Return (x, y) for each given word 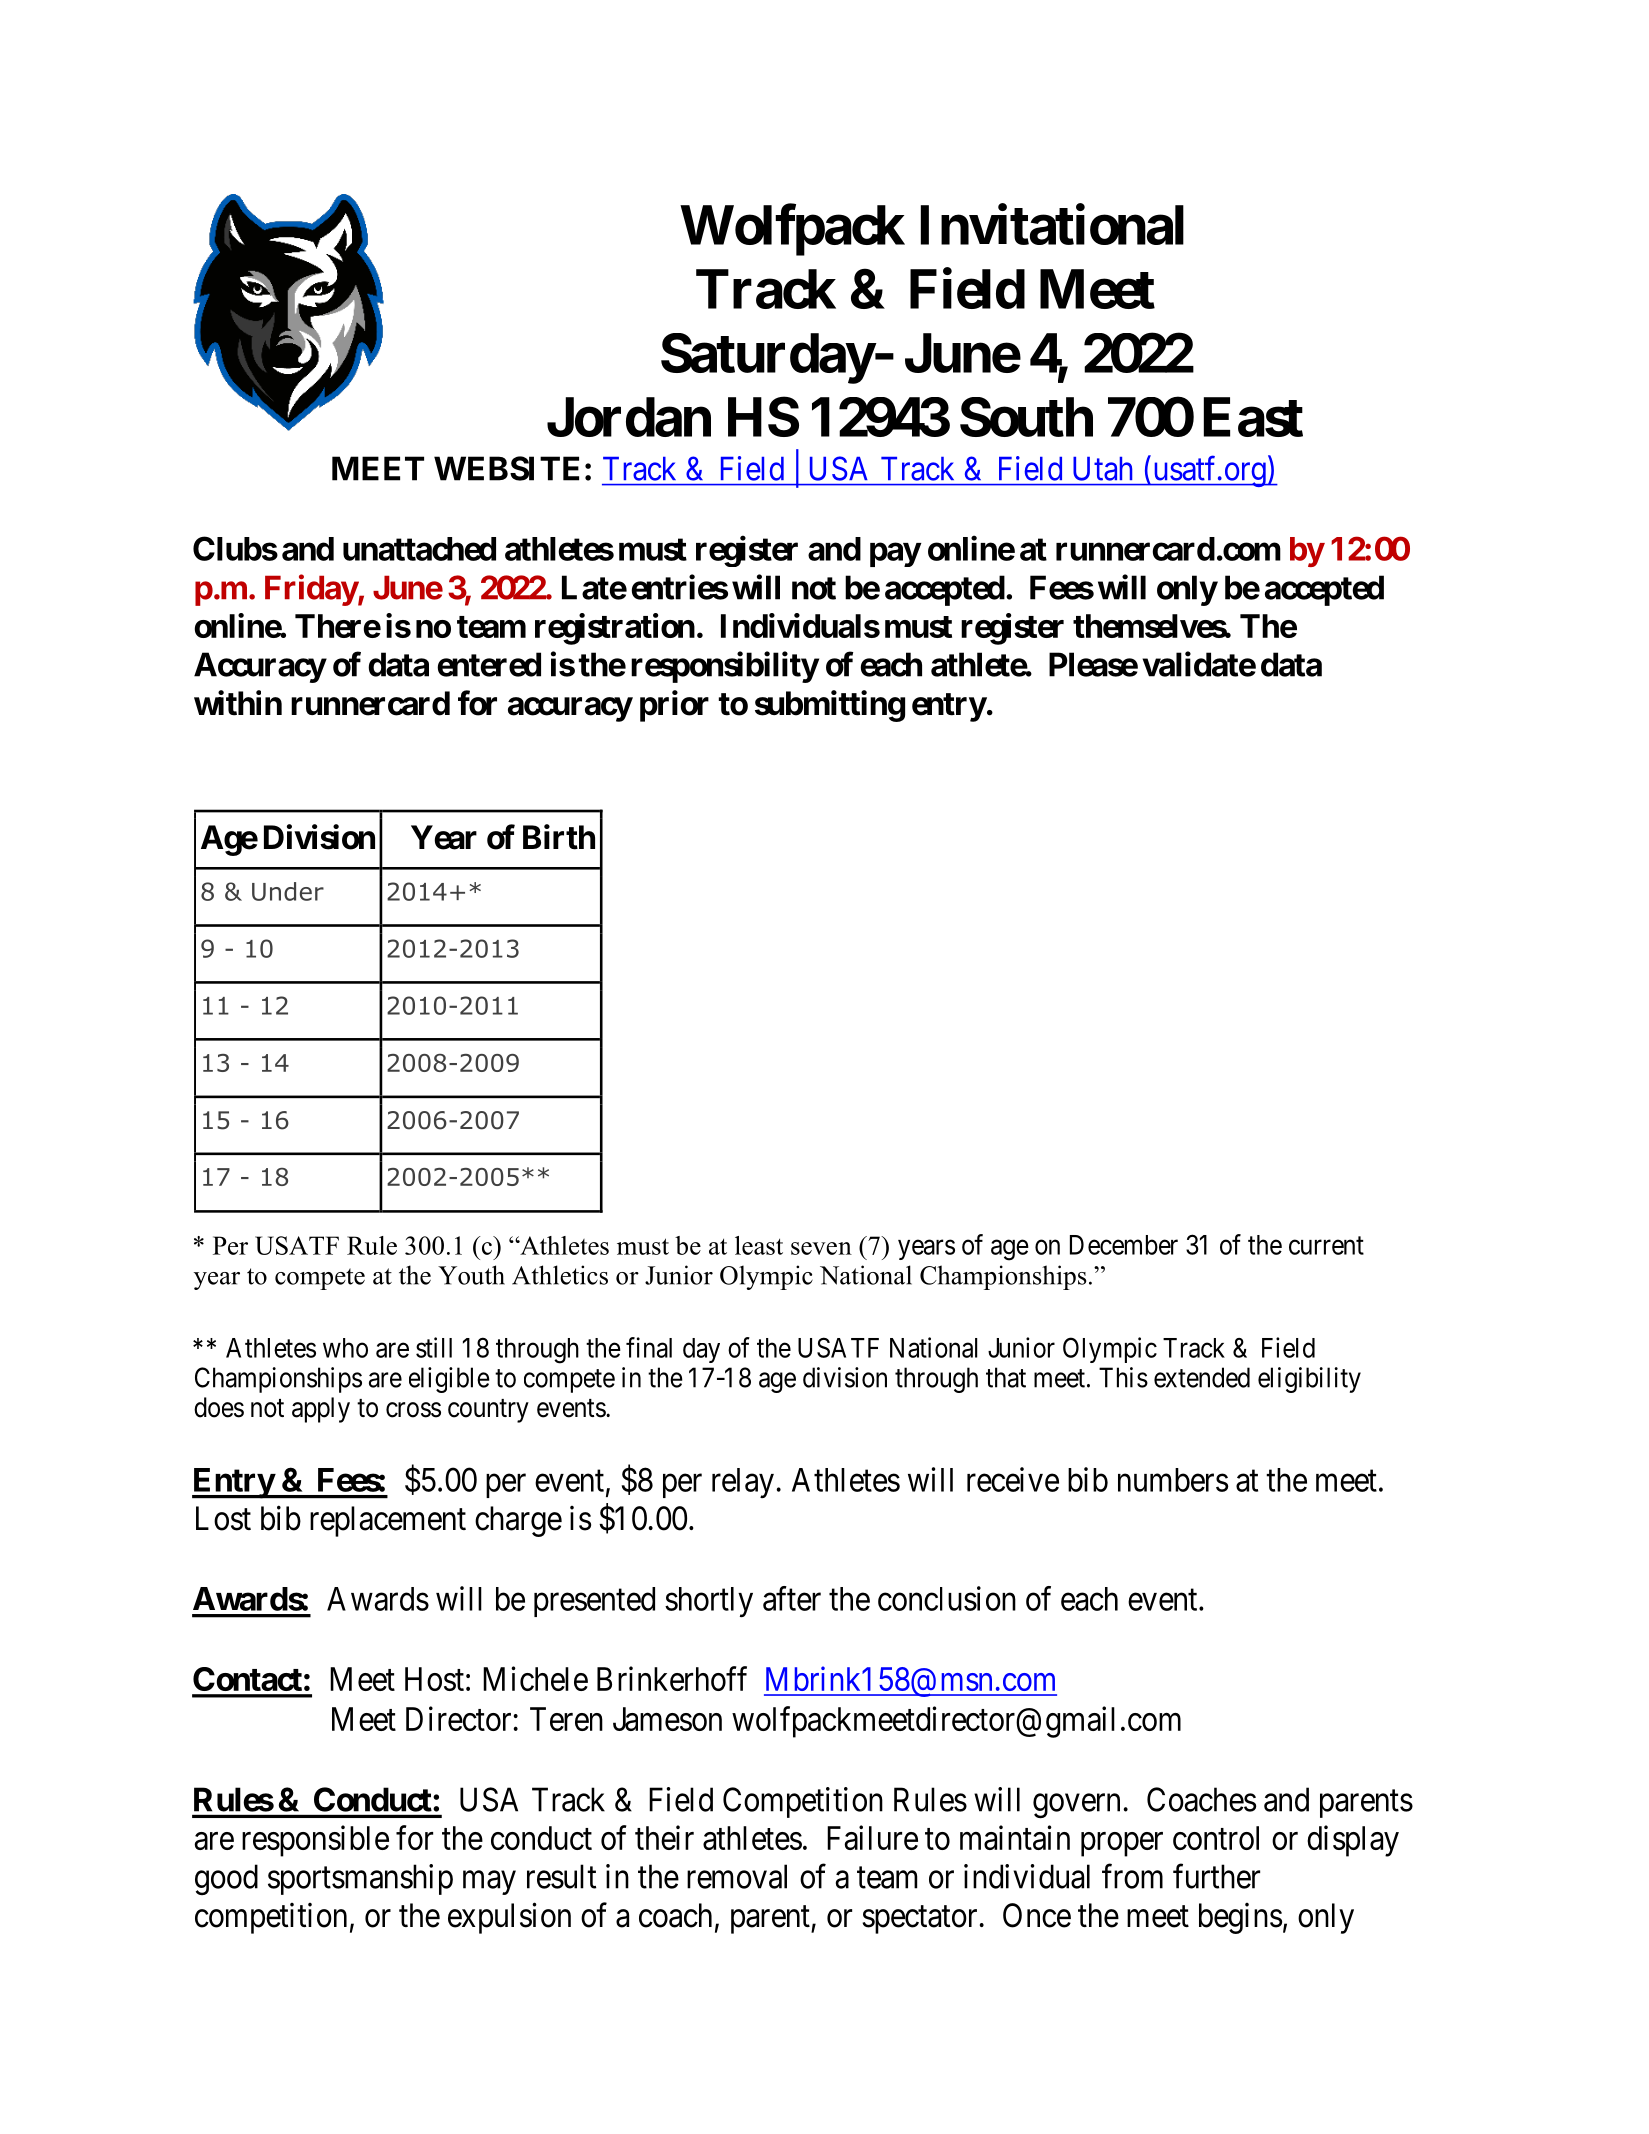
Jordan (629, 417)
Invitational (1052, 225)
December (1124, 1245)
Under (288, 891)
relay (743, 1483)
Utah (1102, 469)
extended (1202, 1377)
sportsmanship (360, 1879)
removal (737, 1876)
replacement (388, 1521)
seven (821, 1248)
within (238, 703)
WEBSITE (506, 468)
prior (674, 706)
